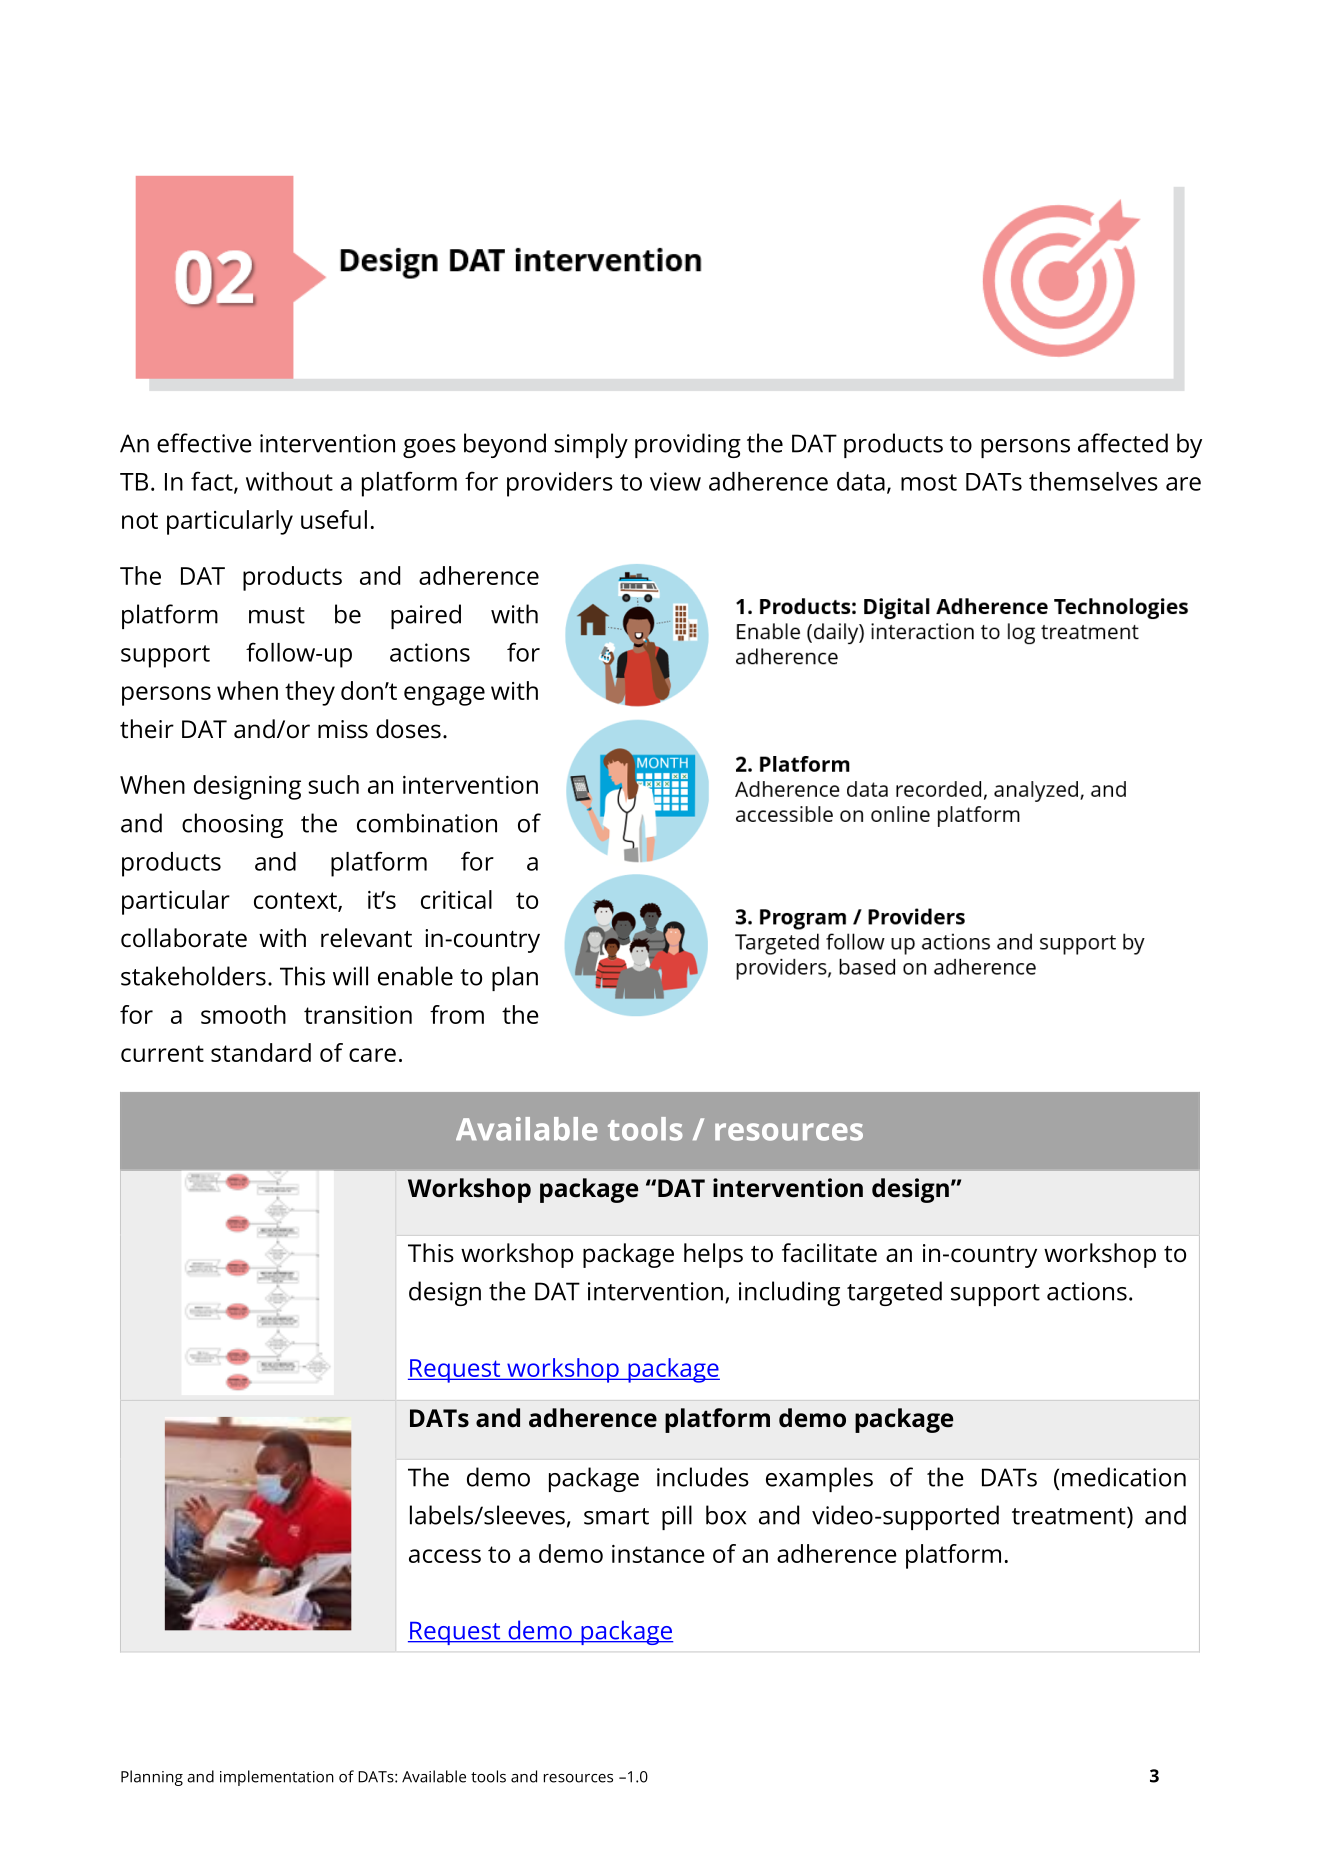 The width and height of the image is (1322, 1870). I want to click on implementation, so click(277, 1778).
